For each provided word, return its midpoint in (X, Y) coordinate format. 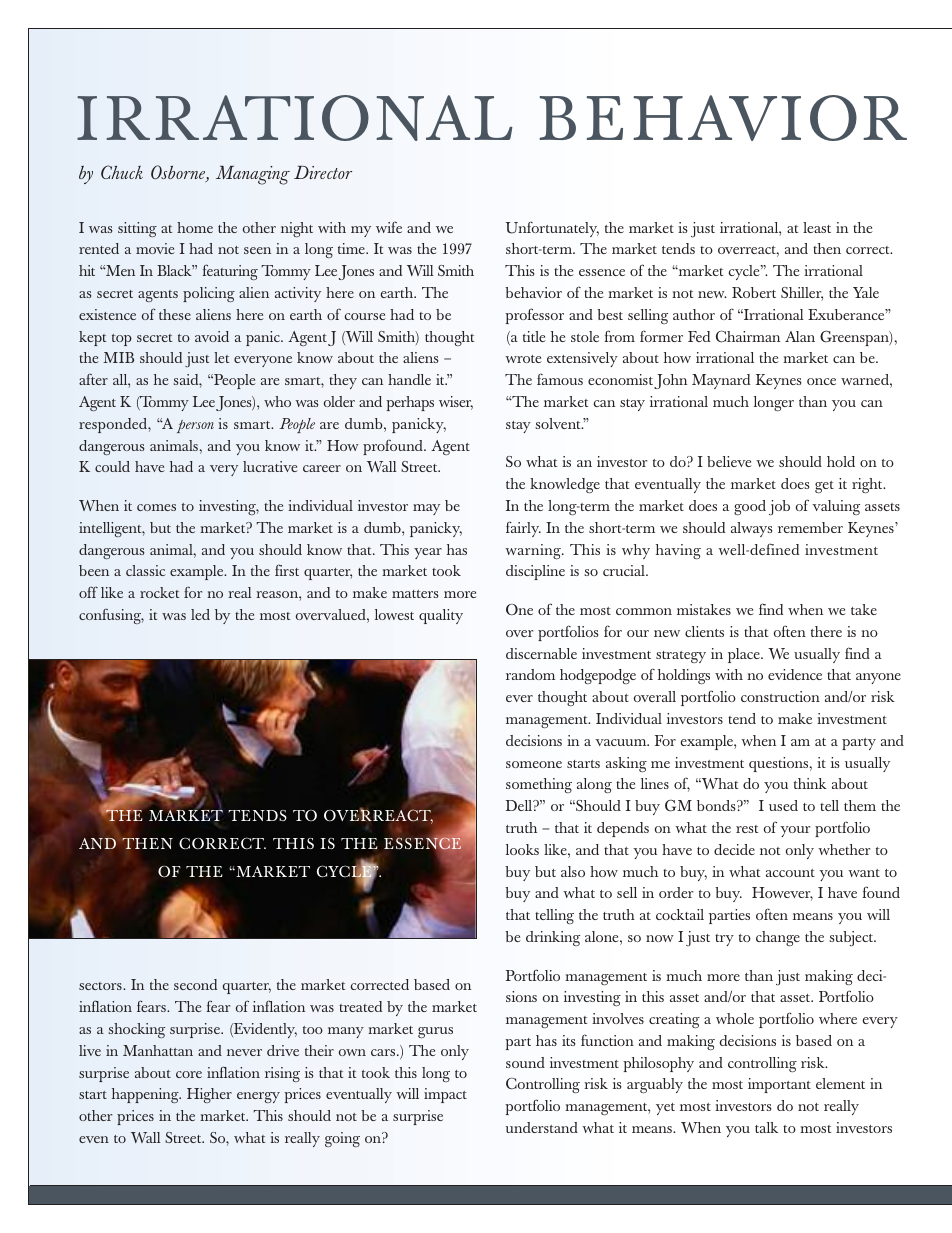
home (195, 227)
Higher (209, 1095)
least (817, 227)
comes (156, 507)
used (783, 805)
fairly (523, 529)
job (779, 508)
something (539, 785)
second (195, 984)
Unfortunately (552, 229)
